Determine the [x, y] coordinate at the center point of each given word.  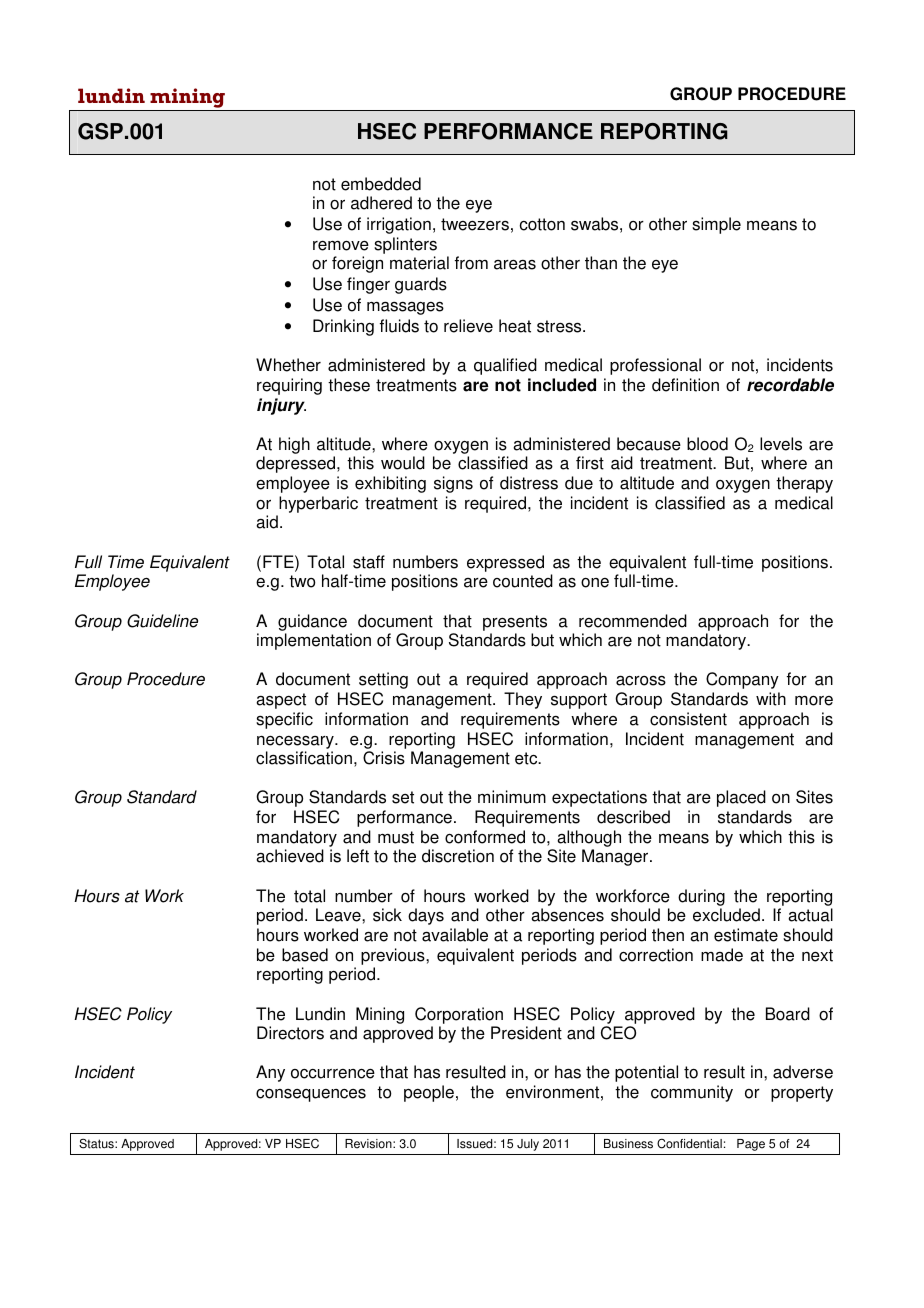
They [523, 700]
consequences [311, 1095]
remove [341, 246]
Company [742, 680]
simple [716, 225]
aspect [281, 701]
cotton [542, 224]
